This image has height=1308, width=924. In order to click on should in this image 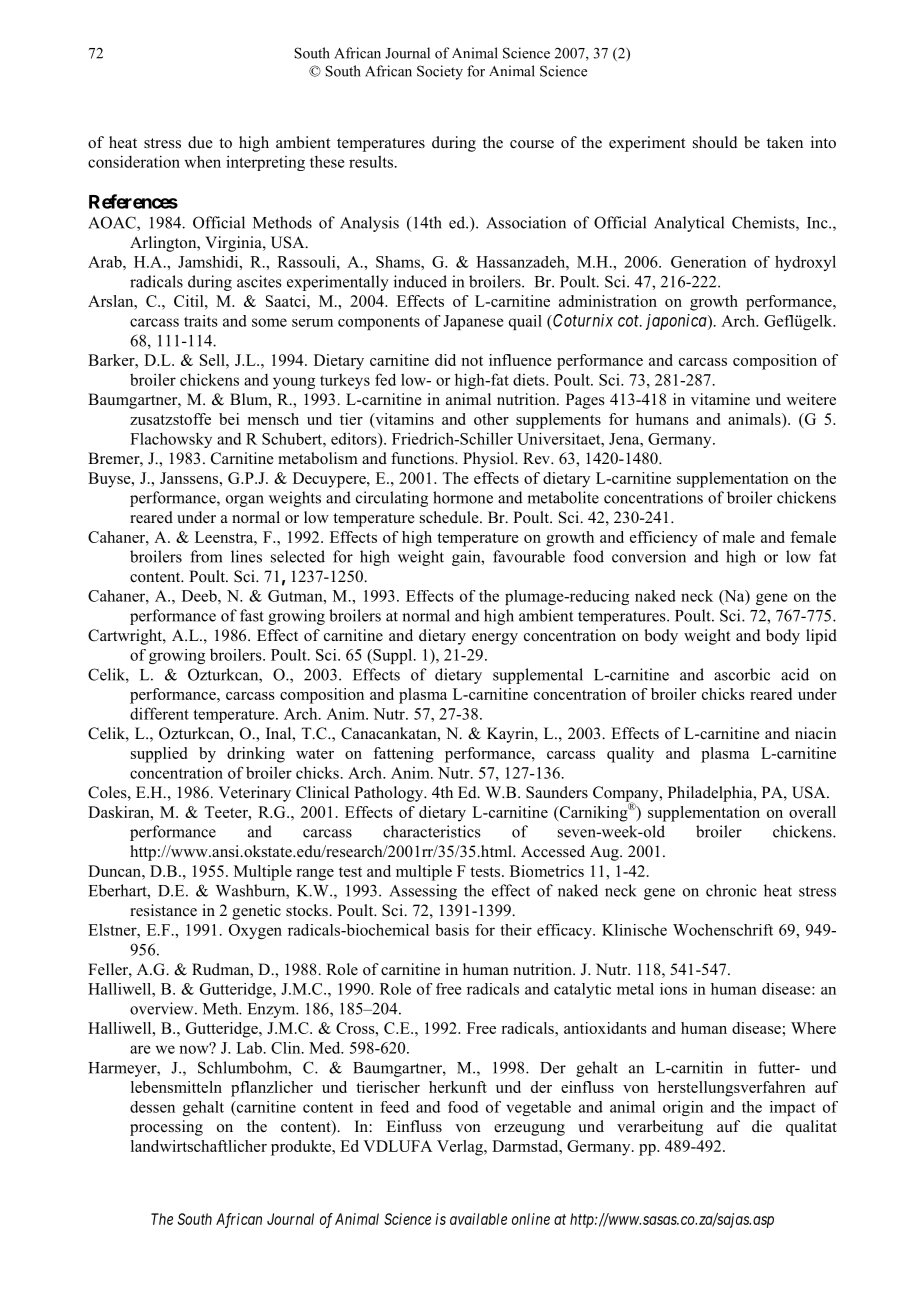, I will do `click(715, 142)`.
